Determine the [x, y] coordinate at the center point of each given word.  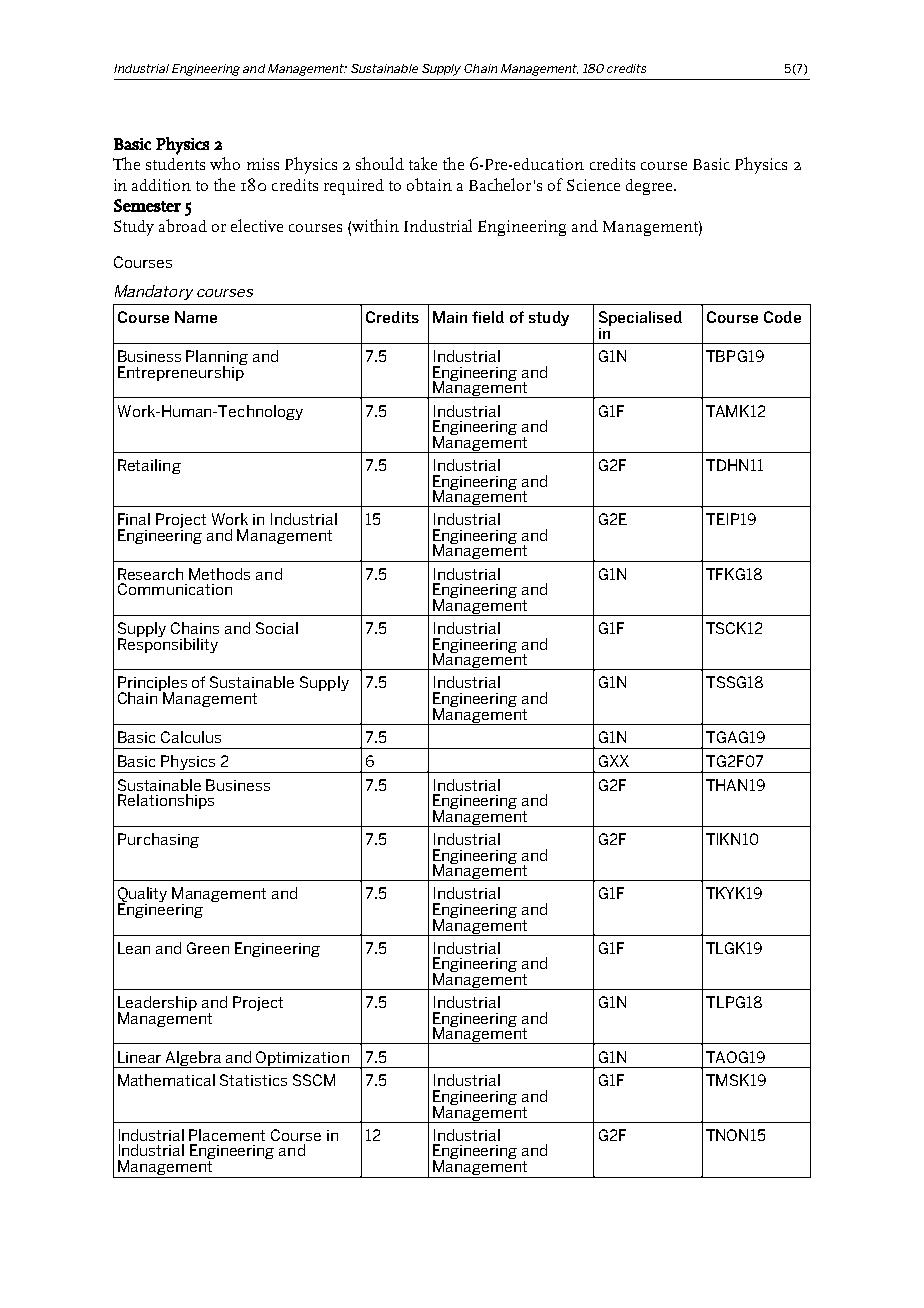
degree [650, 187]
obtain [429, 184]
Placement [227, 1135]
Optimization [303, 1059]
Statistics [253, 1080]
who [225, 163]
